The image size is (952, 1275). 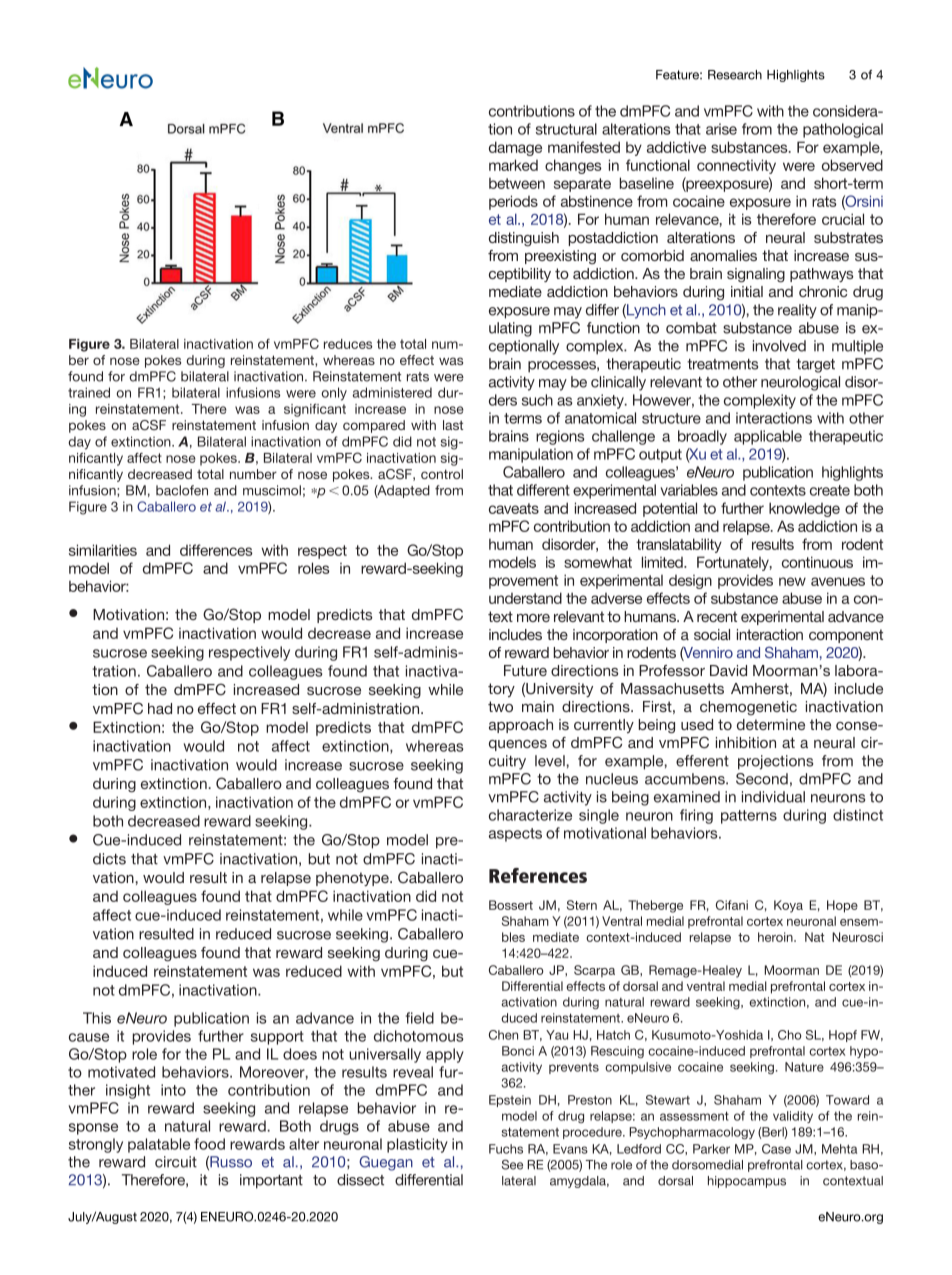 I want to click on Case, so click(x=776, y=1149).
